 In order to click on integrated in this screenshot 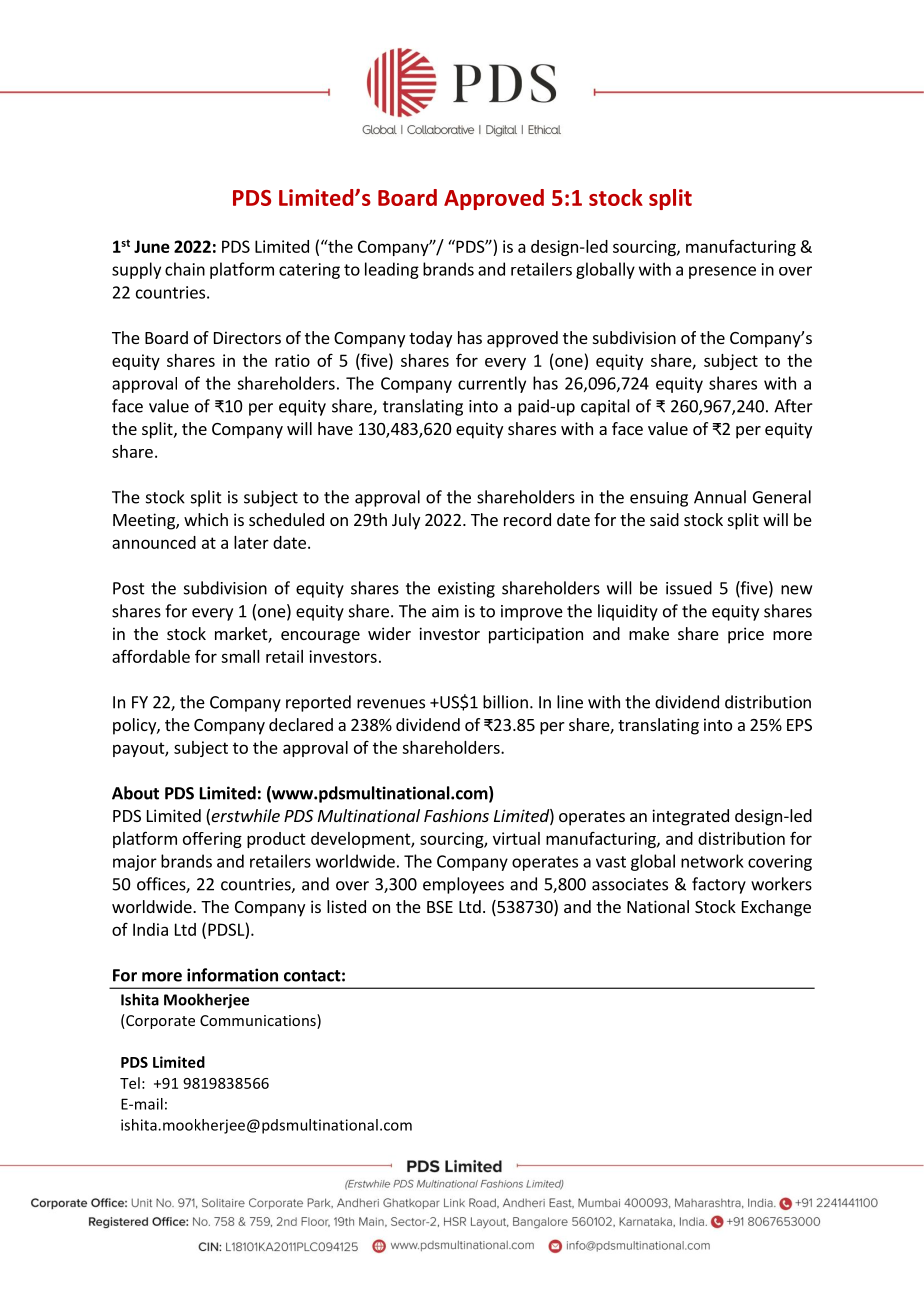, I will do `click(690, 817)`.
